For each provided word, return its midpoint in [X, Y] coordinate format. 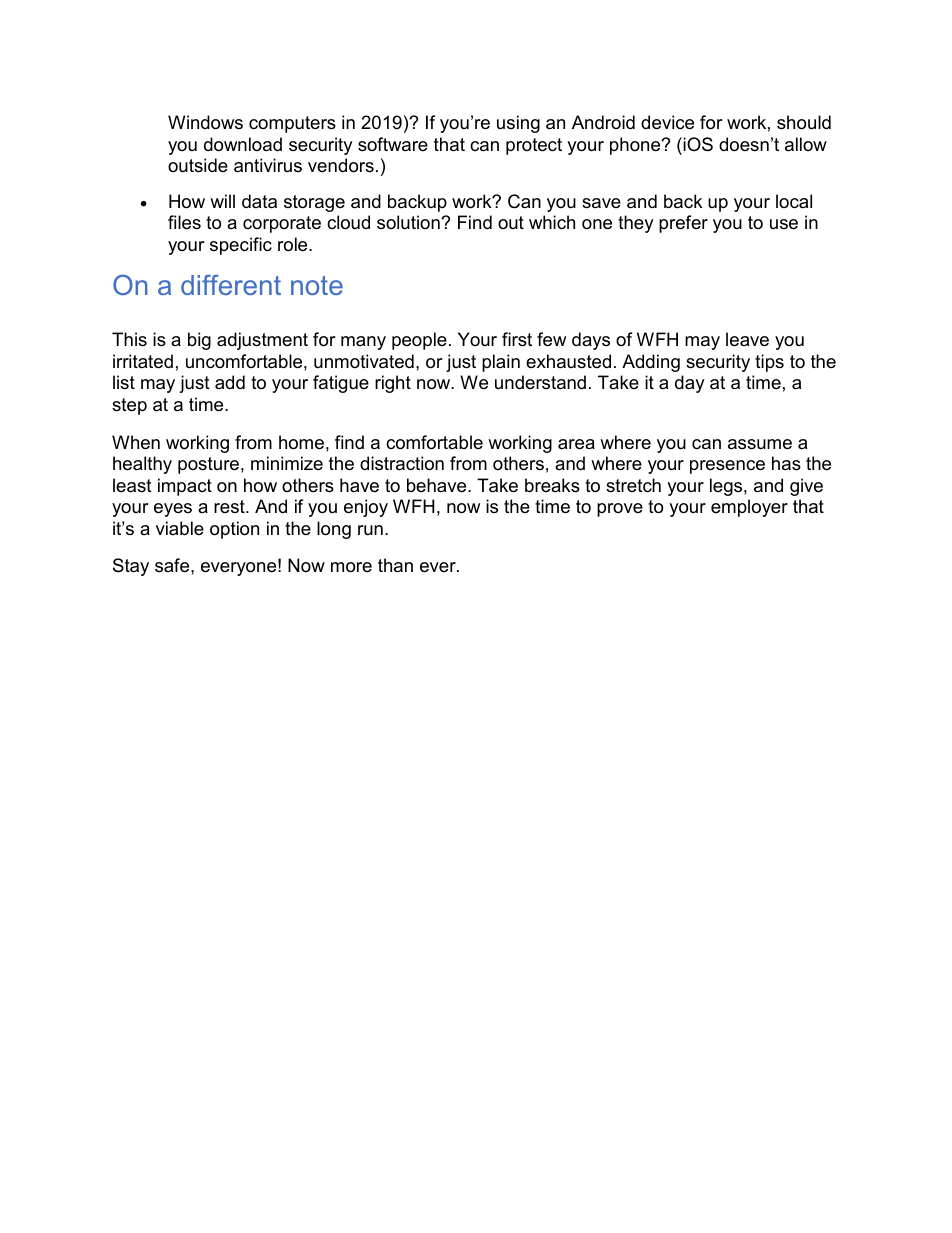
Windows [205, 122]
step [129, 406]
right [393, 384]
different [231, 284]
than [395, 565]
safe [173, 565]
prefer [683, 224]
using [518, 124]
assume [760, 444]
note [317, 285]
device [667, 122]
